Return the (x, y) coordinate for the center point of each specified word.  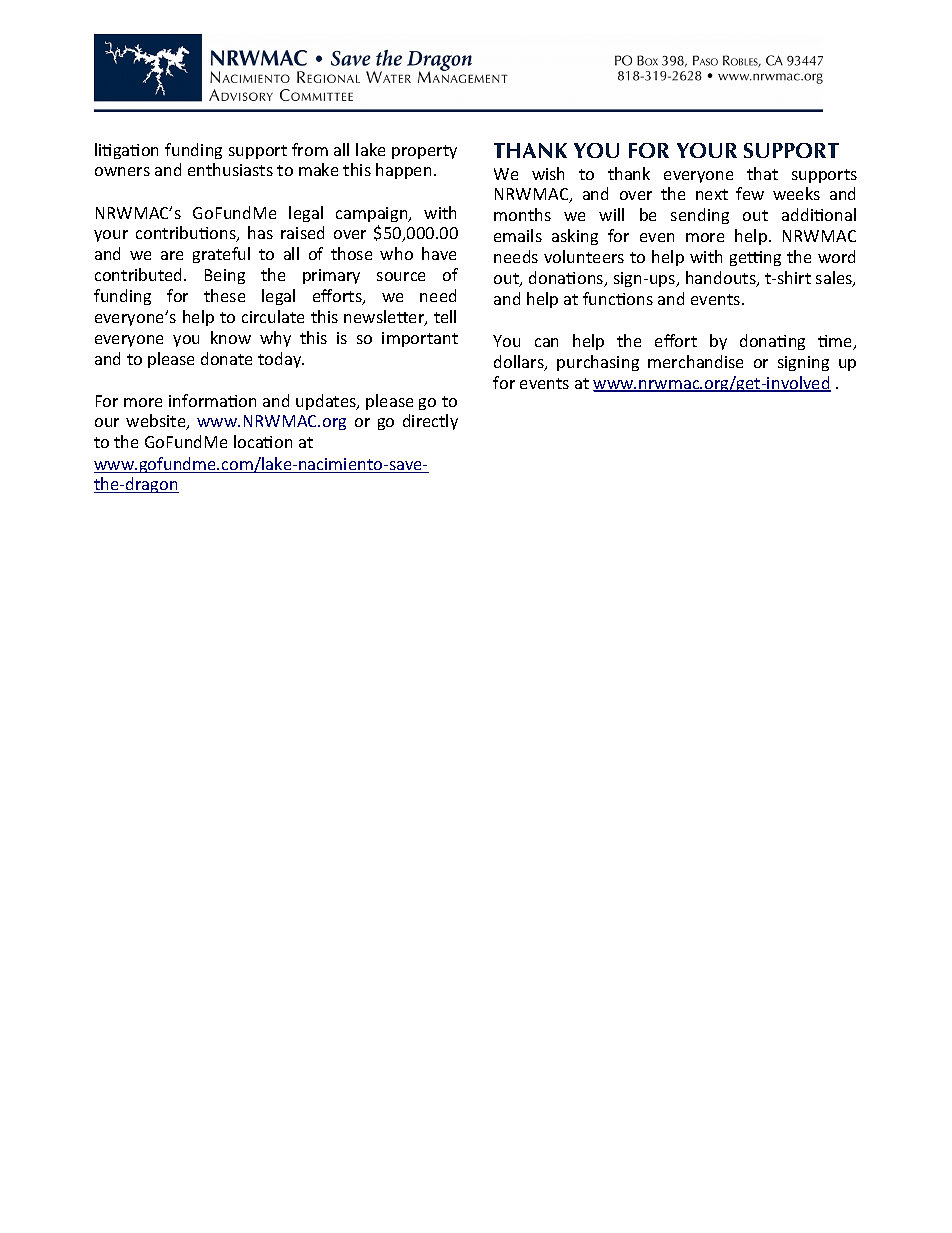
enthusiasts (230, 169)
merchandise (695, 361)
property (424, 152)
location (263, 441)
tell (445, 316)
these (224, 295)
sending (700, 216)
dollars (520, 363)
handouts (722, 279)
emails (518, 235)
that (762, 173)
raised (302, 232)
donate (226, 358)
